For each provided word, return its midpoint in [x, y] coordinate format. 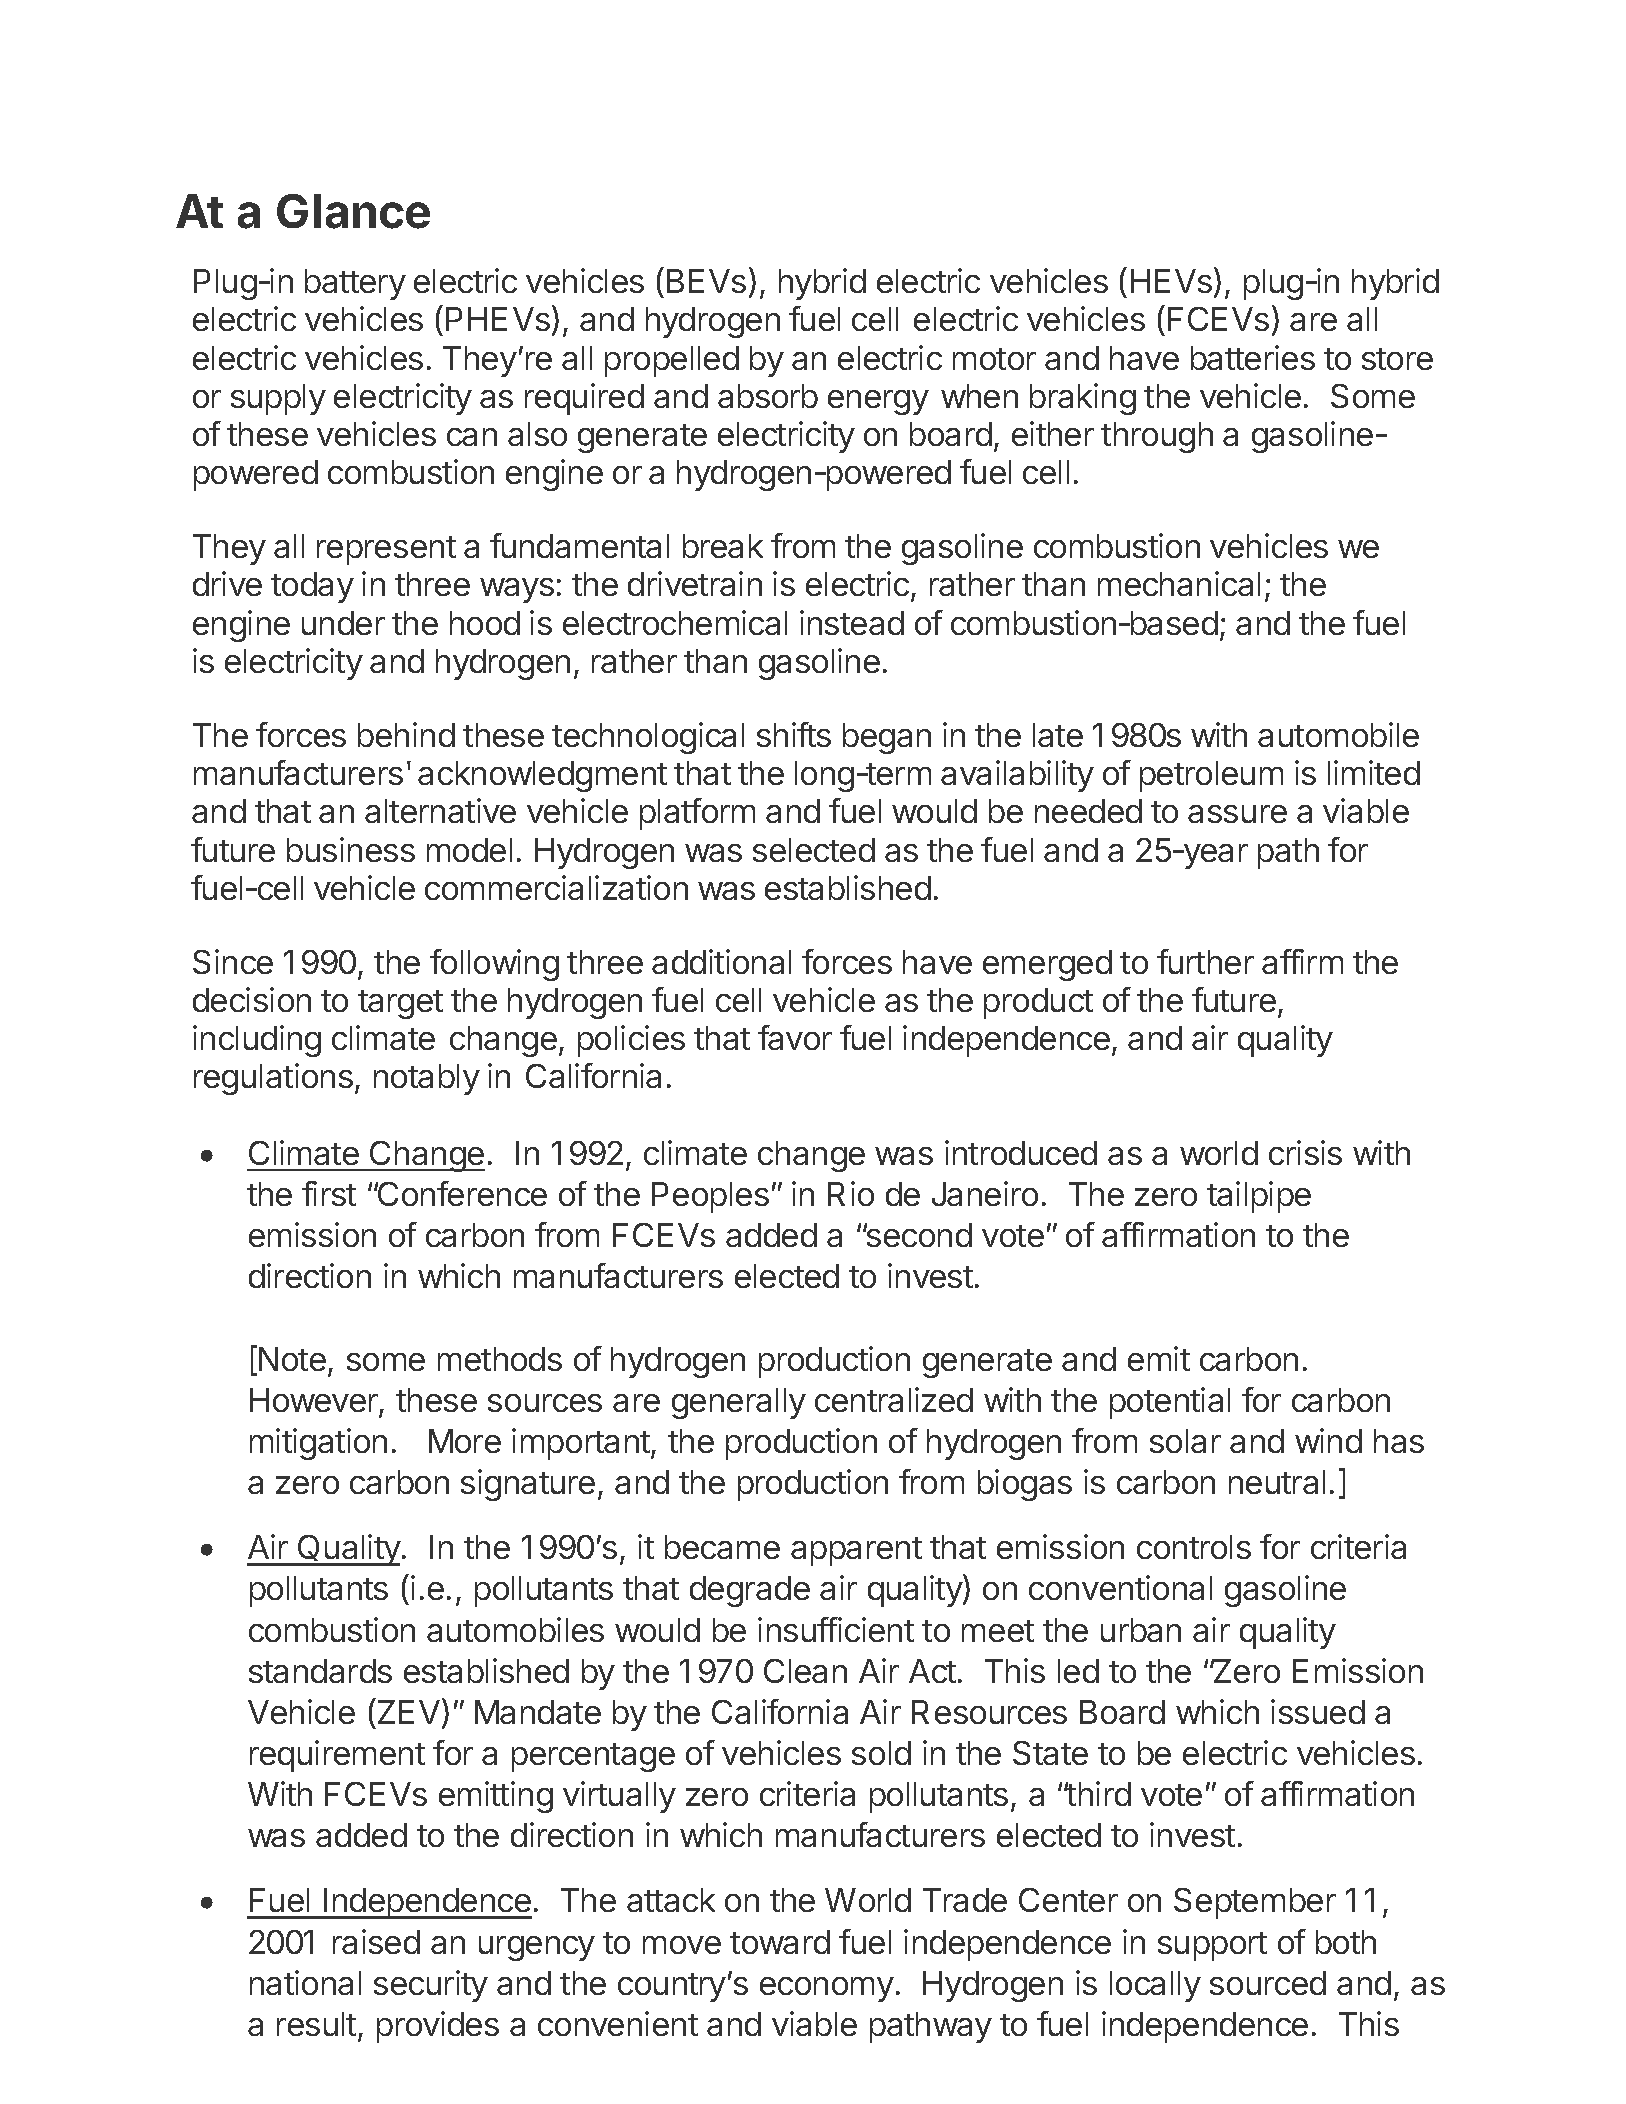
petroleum [1211, 776]
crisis [1305, 1152]
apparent [856, 1551]
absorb [768, 396]
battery [355, 284]
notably [427, 1079]
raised [376, 1941]
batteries [1253, 357]
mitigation [318, 1444]
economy [827, 1989]
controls [1194, 1547]
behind [406, 734]
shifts [794, 734]
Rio [851, 1193]
